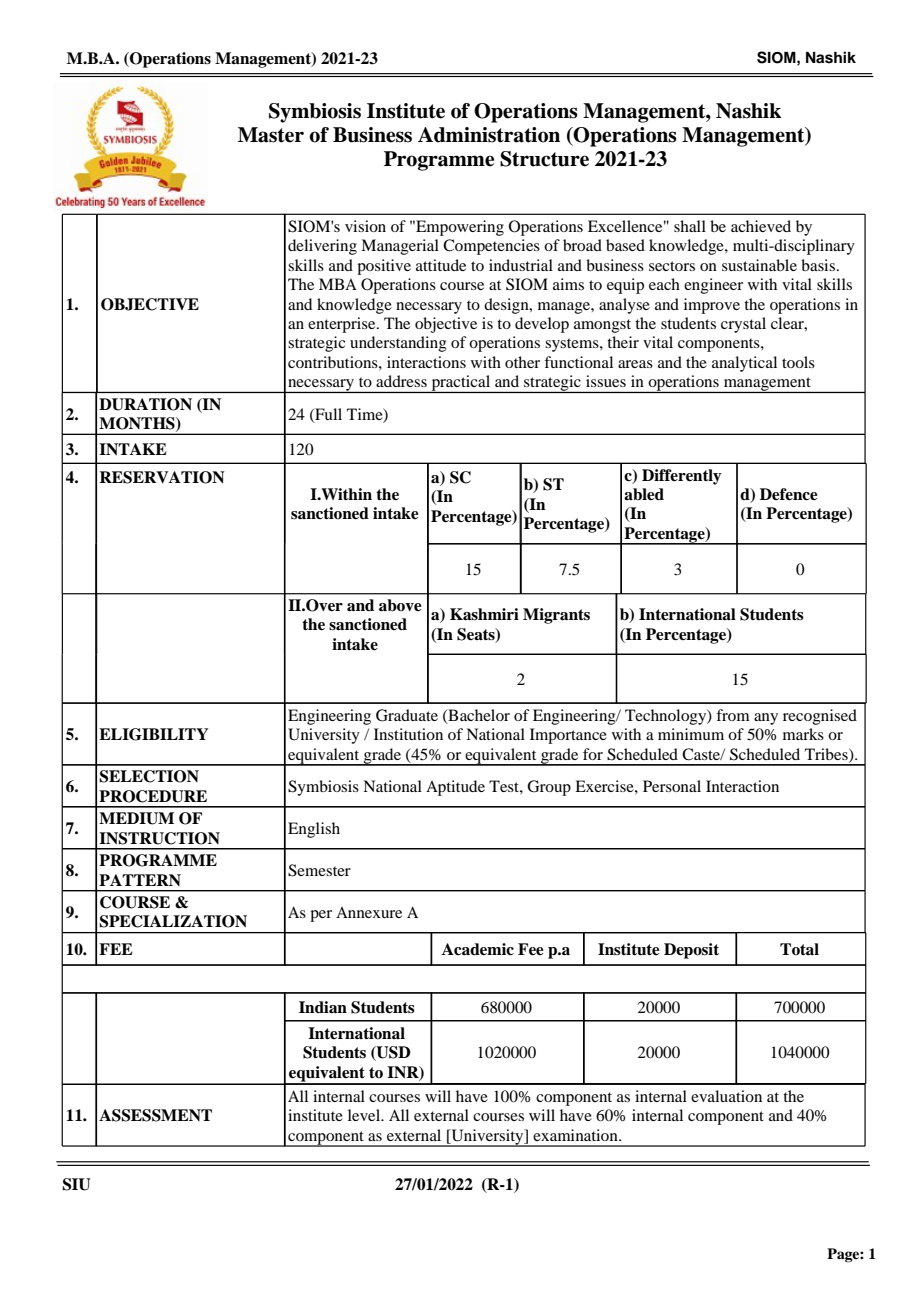 The height and width of the image is (1308, 924). What do you see at coordinates (489, 135) in the image?
I see `Administration` at bounding box center [489, 135].
